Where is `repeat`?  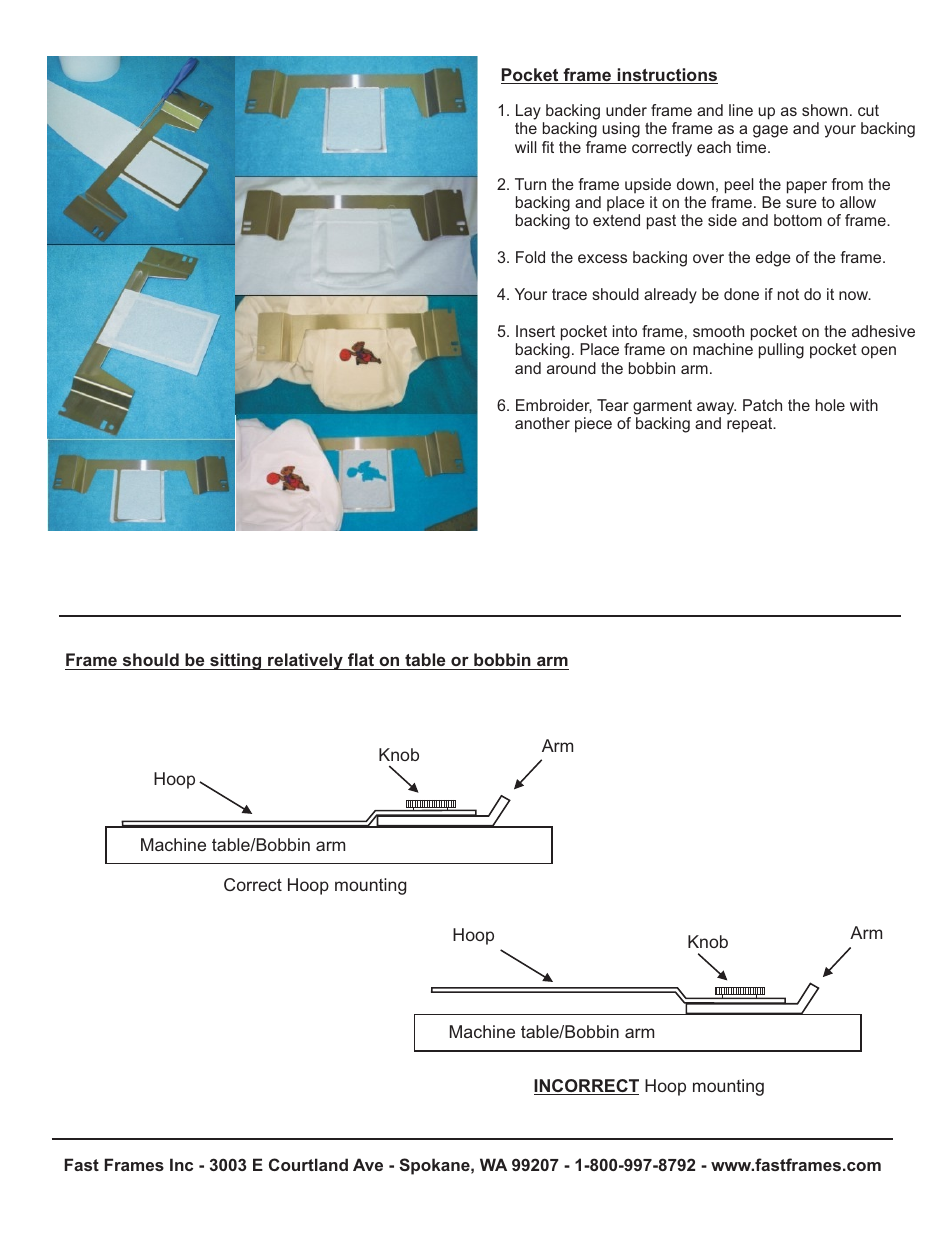 repeat is located at coordinates (751, 425).
